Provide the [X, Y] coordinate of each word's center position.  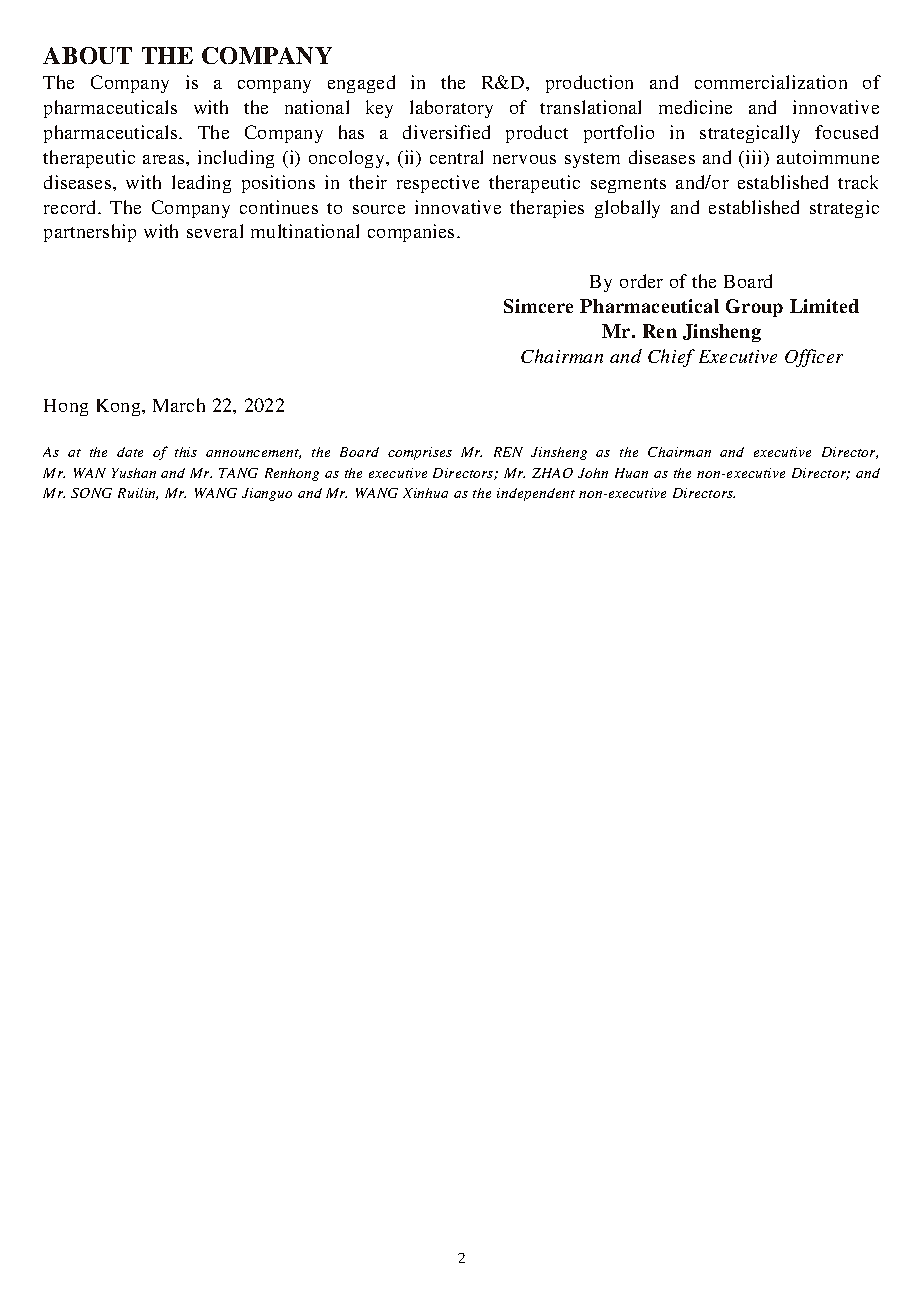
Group [754, 308]
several [215, 231]
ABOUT [87, 55]
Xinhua [425, 493]
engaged [361, 84]
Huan [631, 473]
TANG [238, 473]
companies [411, 233]
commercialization [771, 82]
